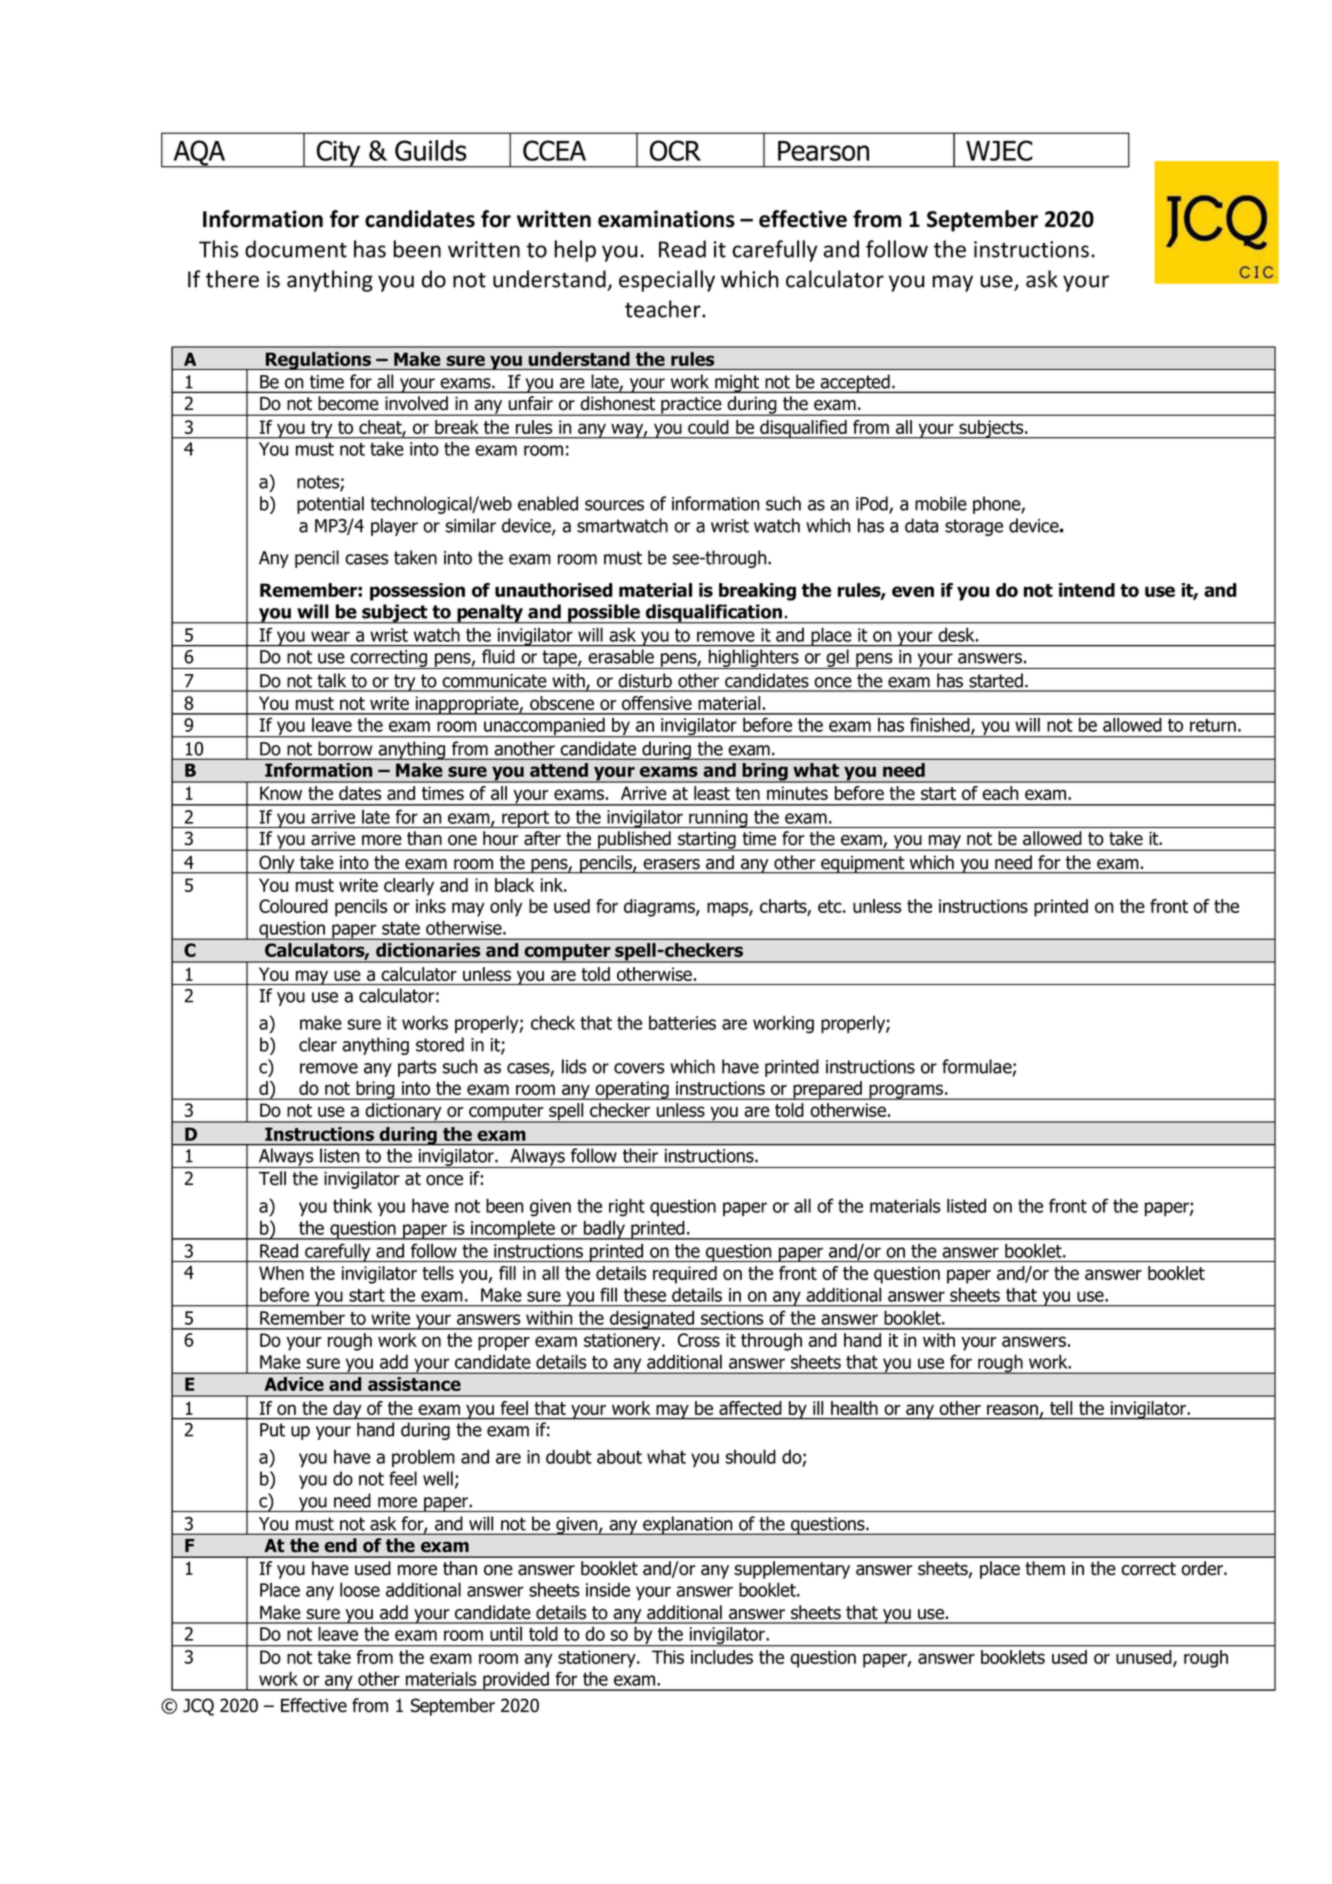  Describe the element at coordinates (823, 151) in the screenshot. I see `Pearson` at that location.
